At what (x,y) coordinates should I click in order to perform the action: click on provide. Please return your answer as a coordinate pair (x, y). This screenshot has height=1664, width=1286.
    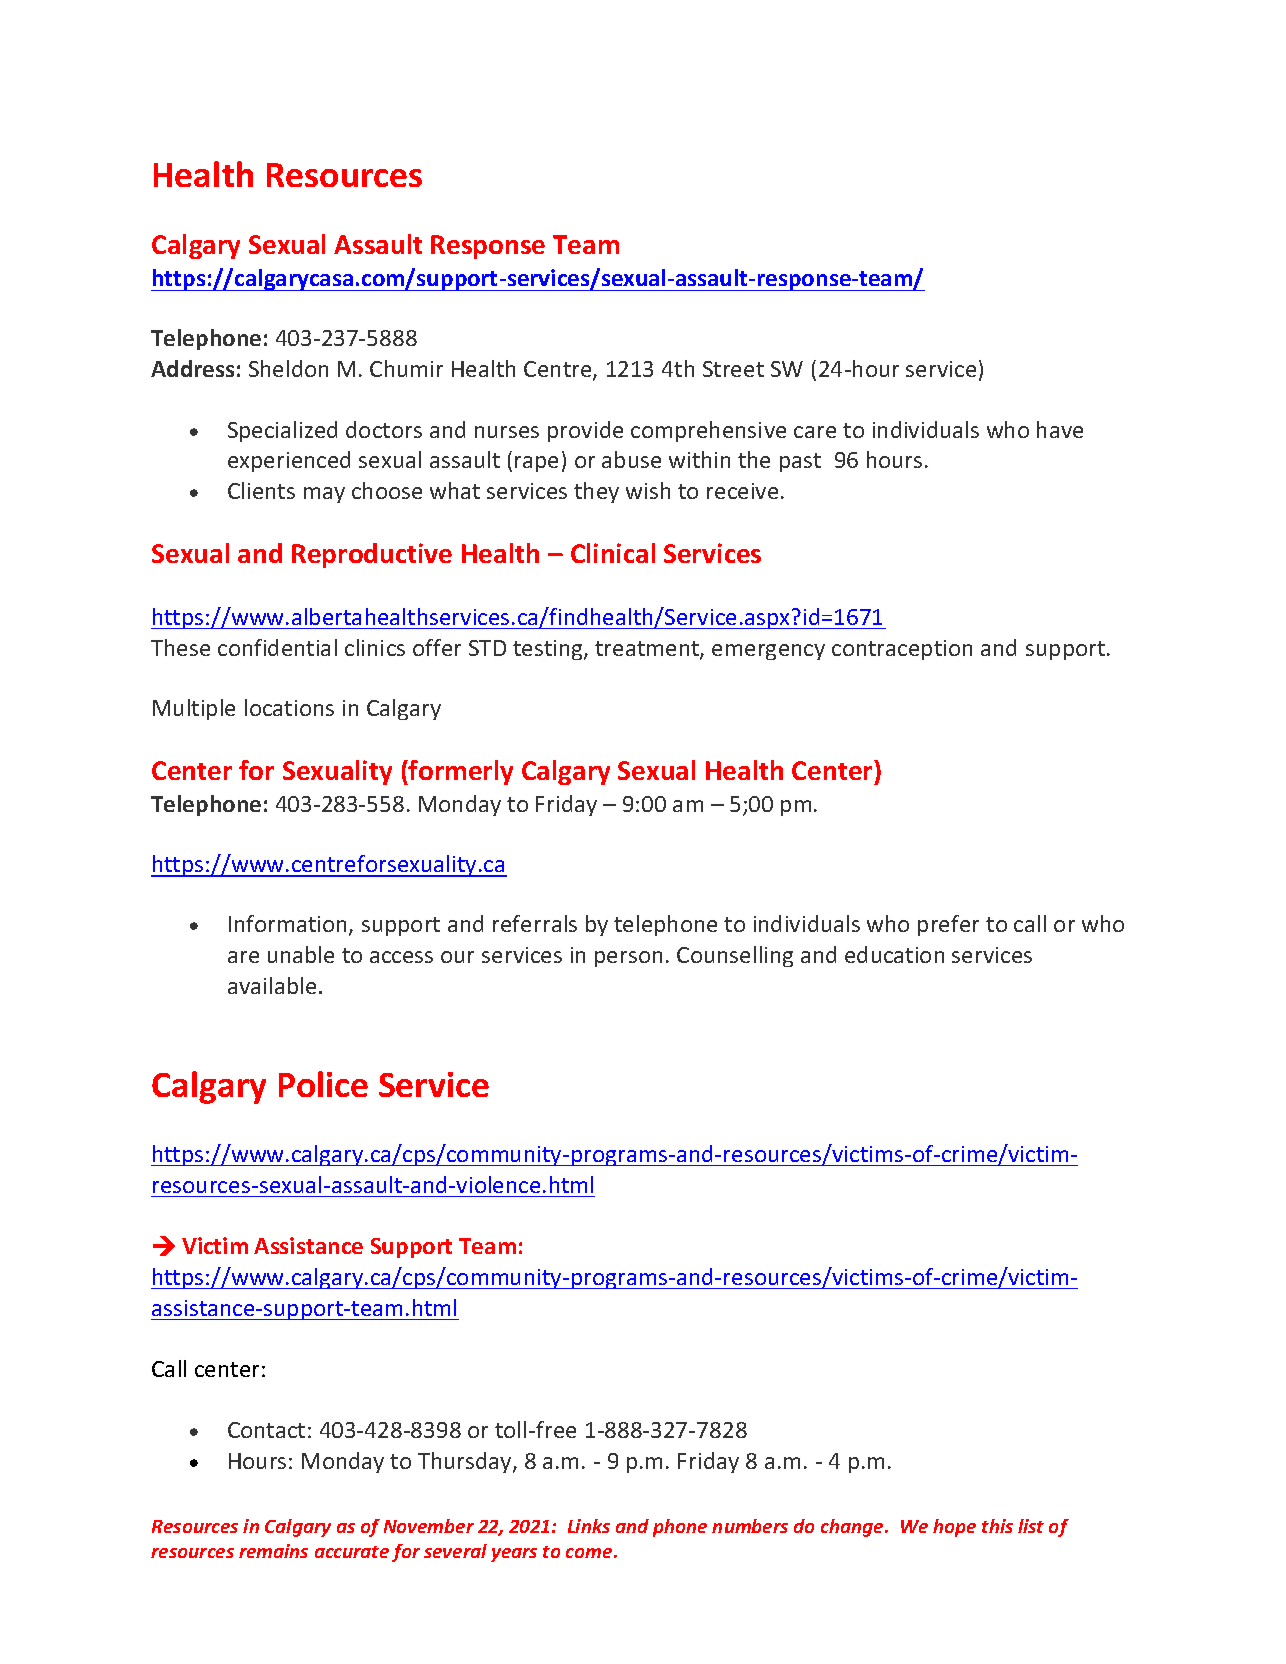
    Looking at the image, I should click on (585, 431).
